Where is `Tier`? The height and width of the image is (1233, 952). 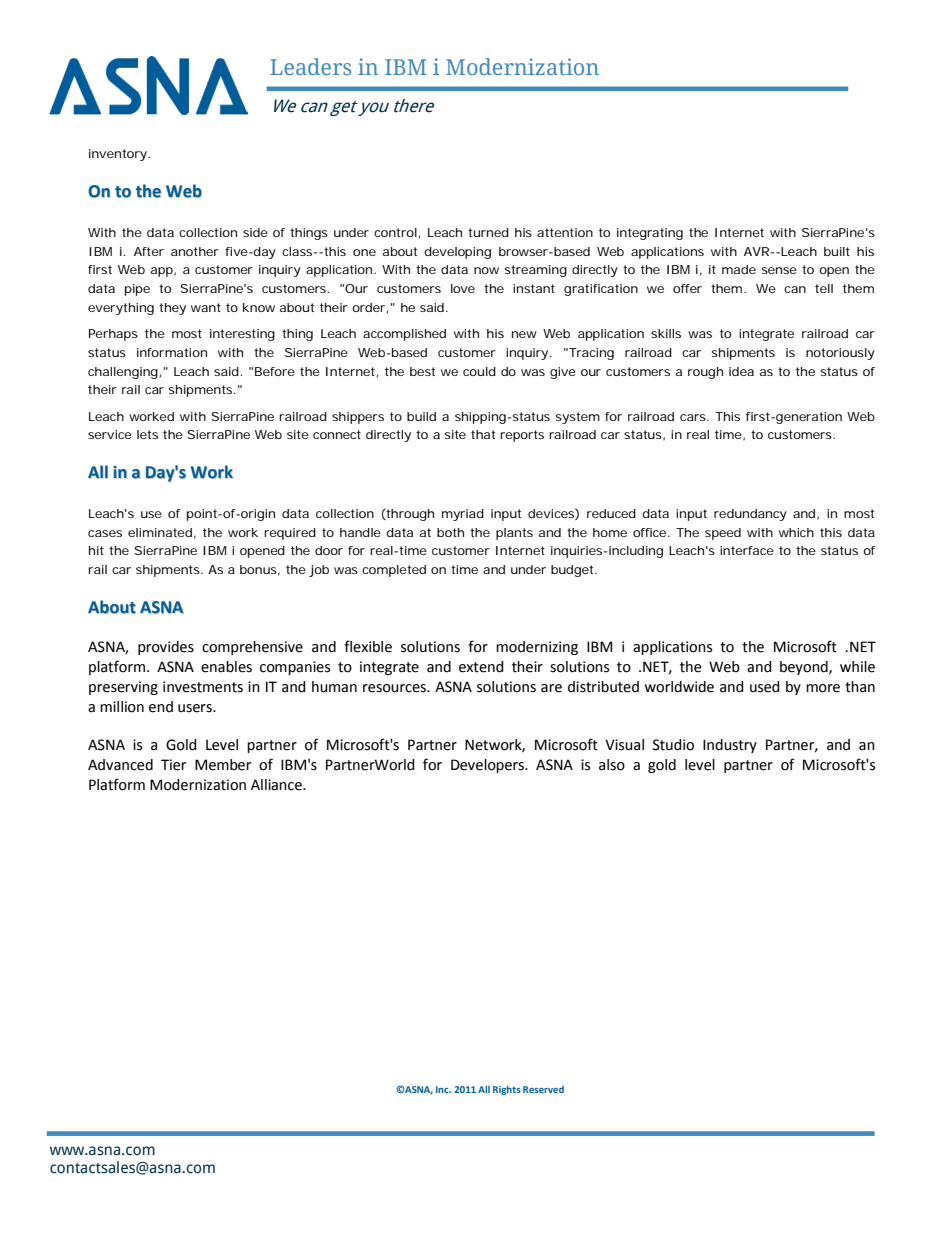
Tier is located at coordinates (173, 765).
